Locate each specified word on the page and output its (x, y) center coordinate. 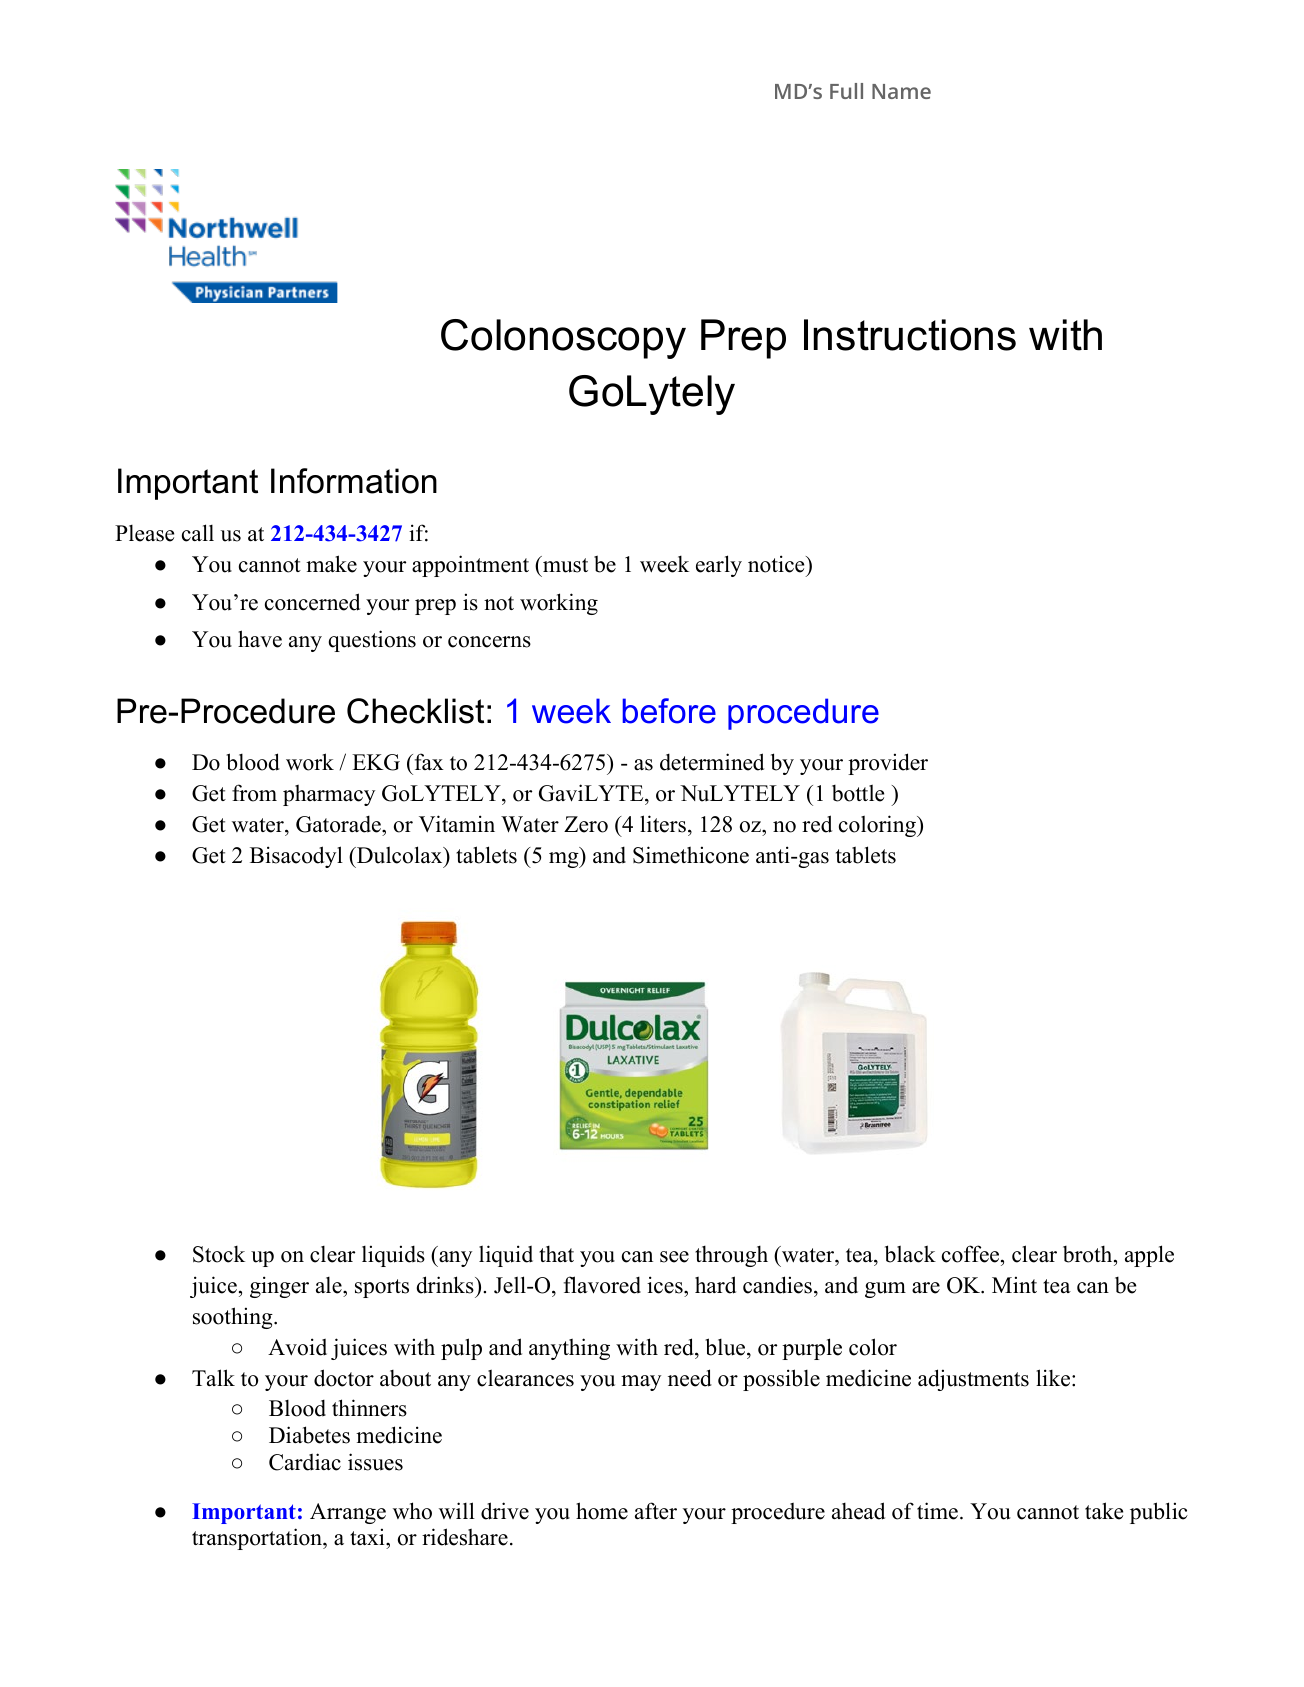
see (674, 1257)
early (719, 566)
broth (1089, 1254)
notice (777, 564)
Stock (219, 1254)
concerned (312, 602)
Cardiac (305, 1462)
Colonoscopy (563, 339)
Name (901, 91)
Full (846, 91)
